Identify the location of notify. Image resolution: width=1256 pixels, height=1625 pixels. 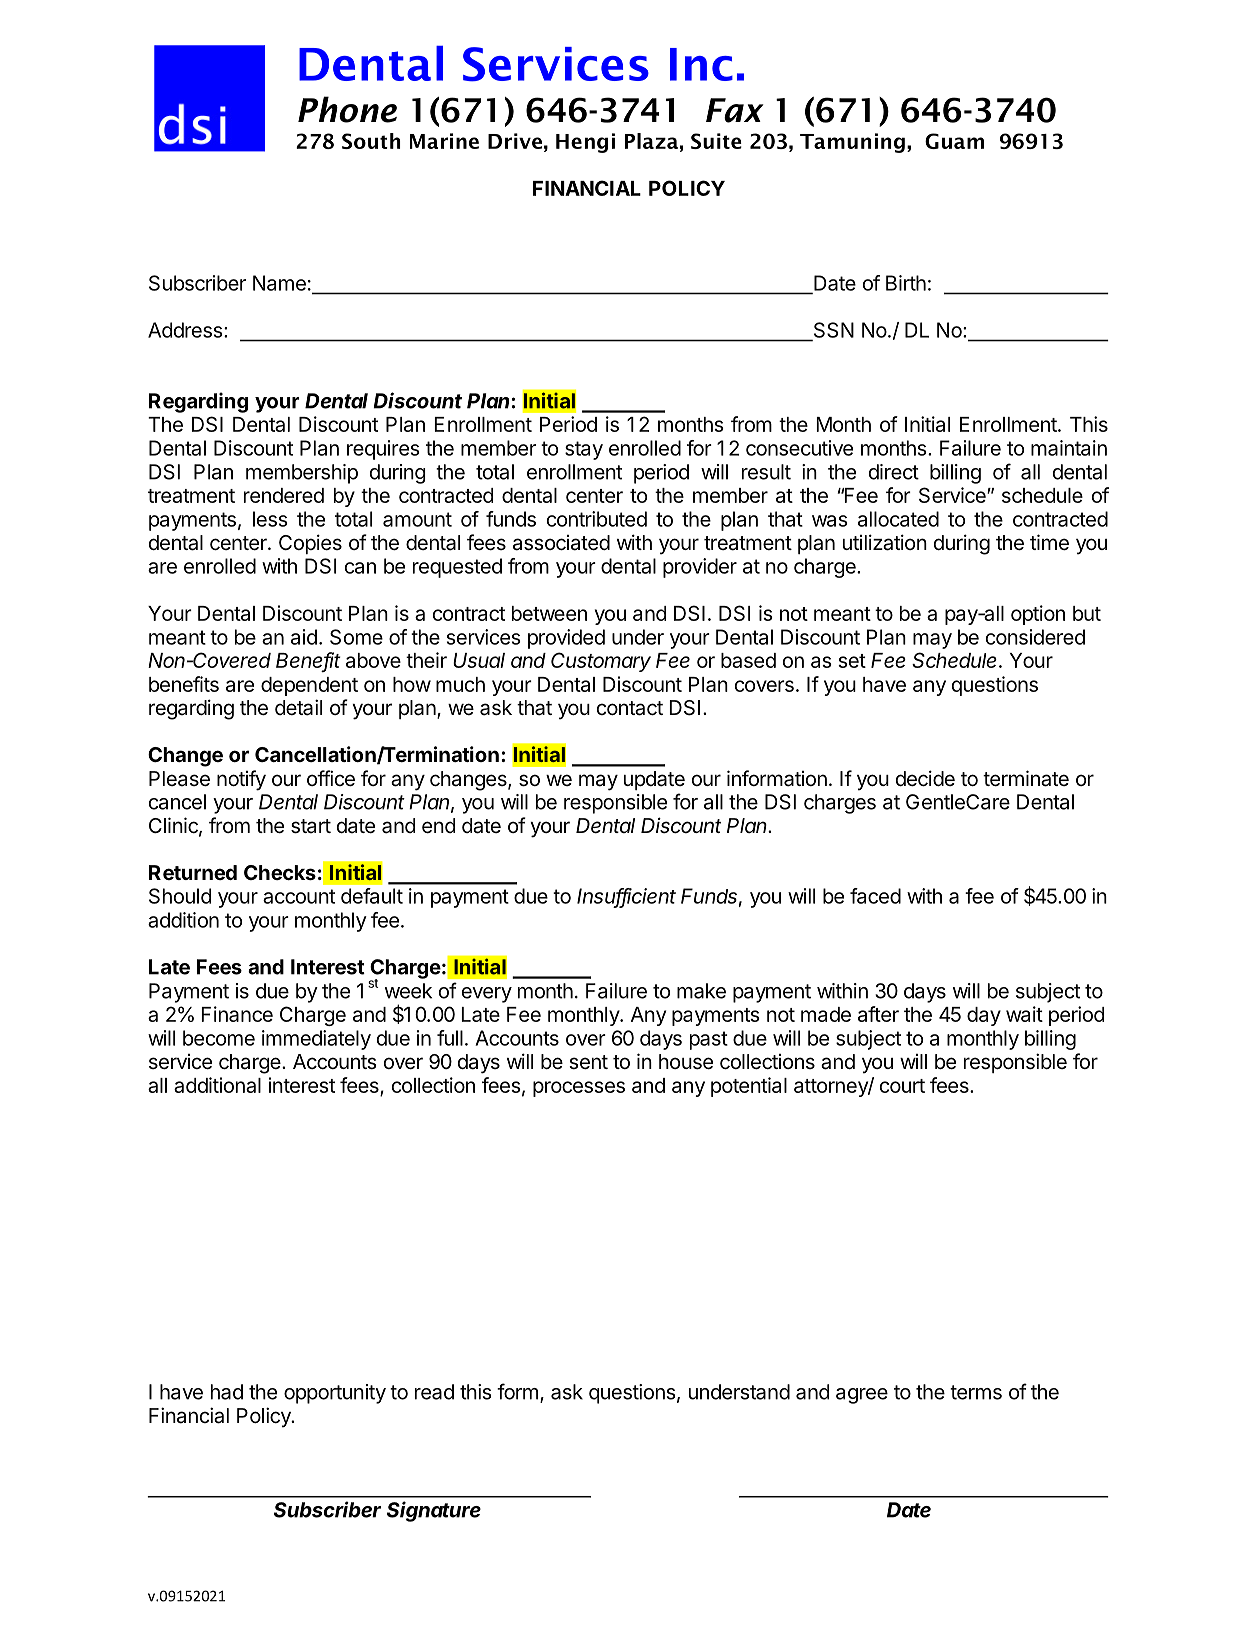
(241, 780).
